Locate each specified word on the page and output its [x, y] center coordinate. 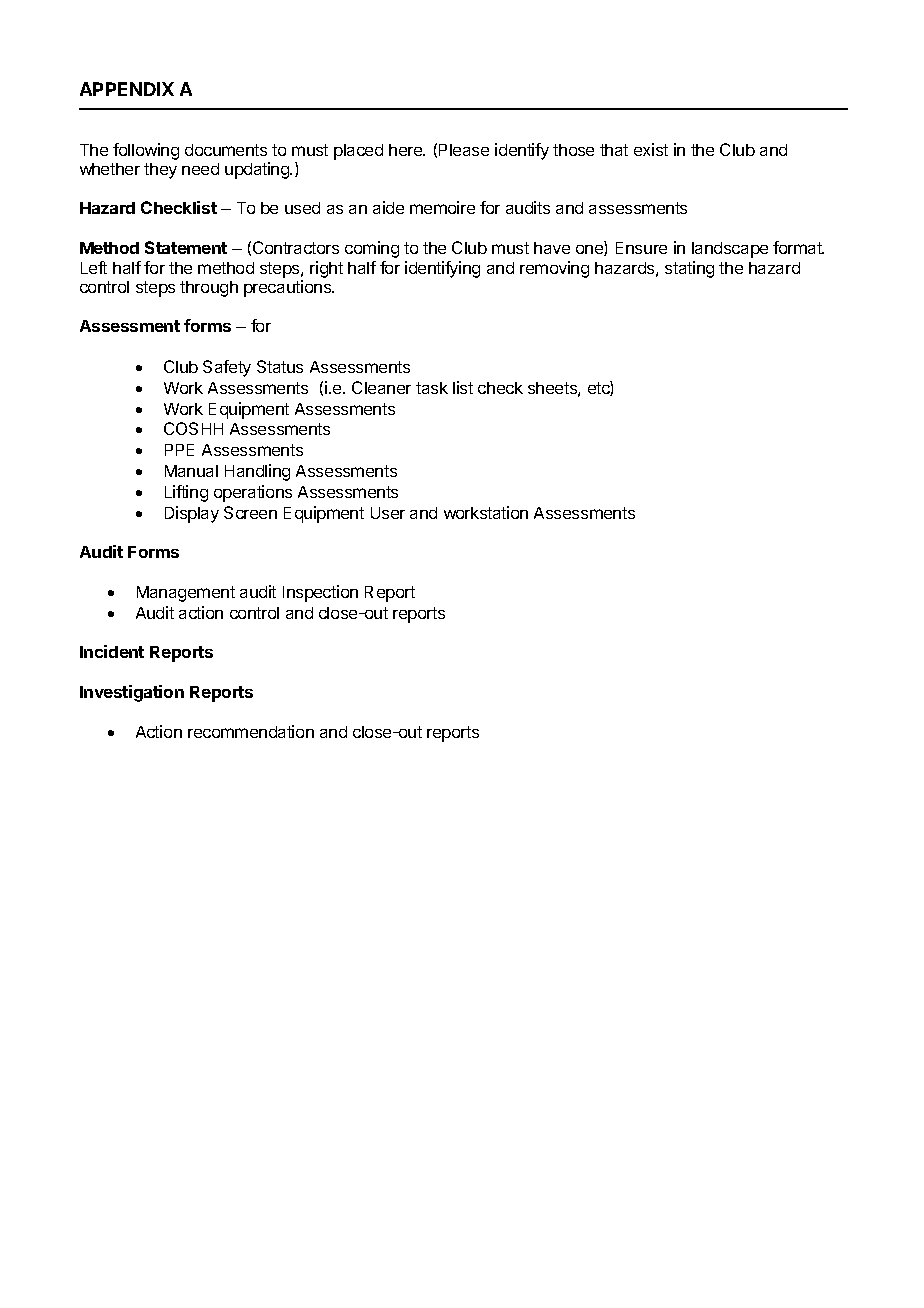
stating [689, 269]
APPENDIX [127, 89]
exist [651, 149]
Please [464, 150]
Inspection [320, 593]
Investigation [132, 693]
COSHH [193, 428]
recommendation [251, 731]
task [432, 388]
